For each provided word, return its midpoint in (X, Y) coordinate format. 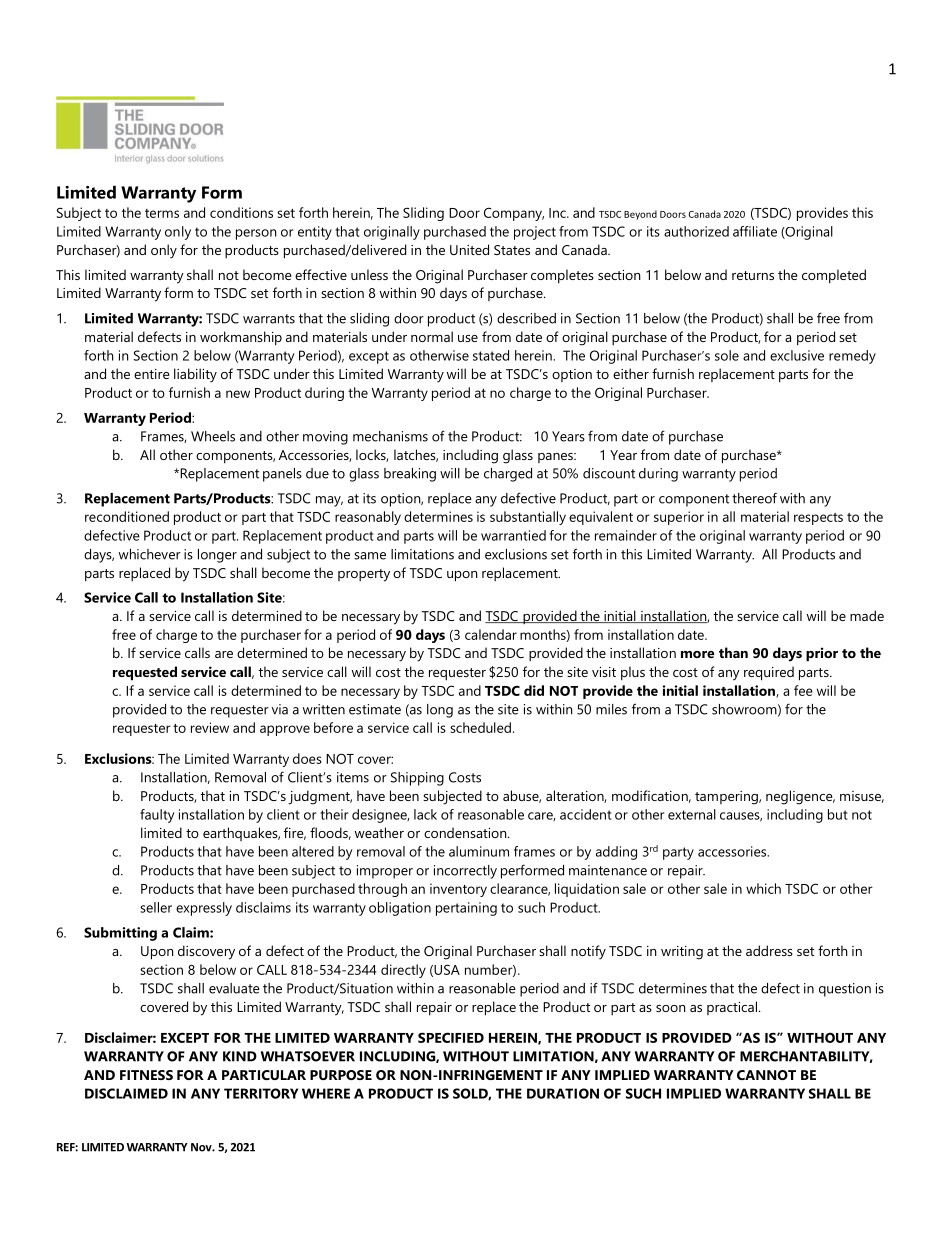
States (512, 250)
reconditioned (127, 516)
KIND (240, 1056)
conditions (241, 212)
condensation (466, 832)
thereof (754, 498)
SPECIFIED (451, 1037)
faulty (157, 816)
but (838, 814)
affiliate (755, 231)
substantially (528, 518)
